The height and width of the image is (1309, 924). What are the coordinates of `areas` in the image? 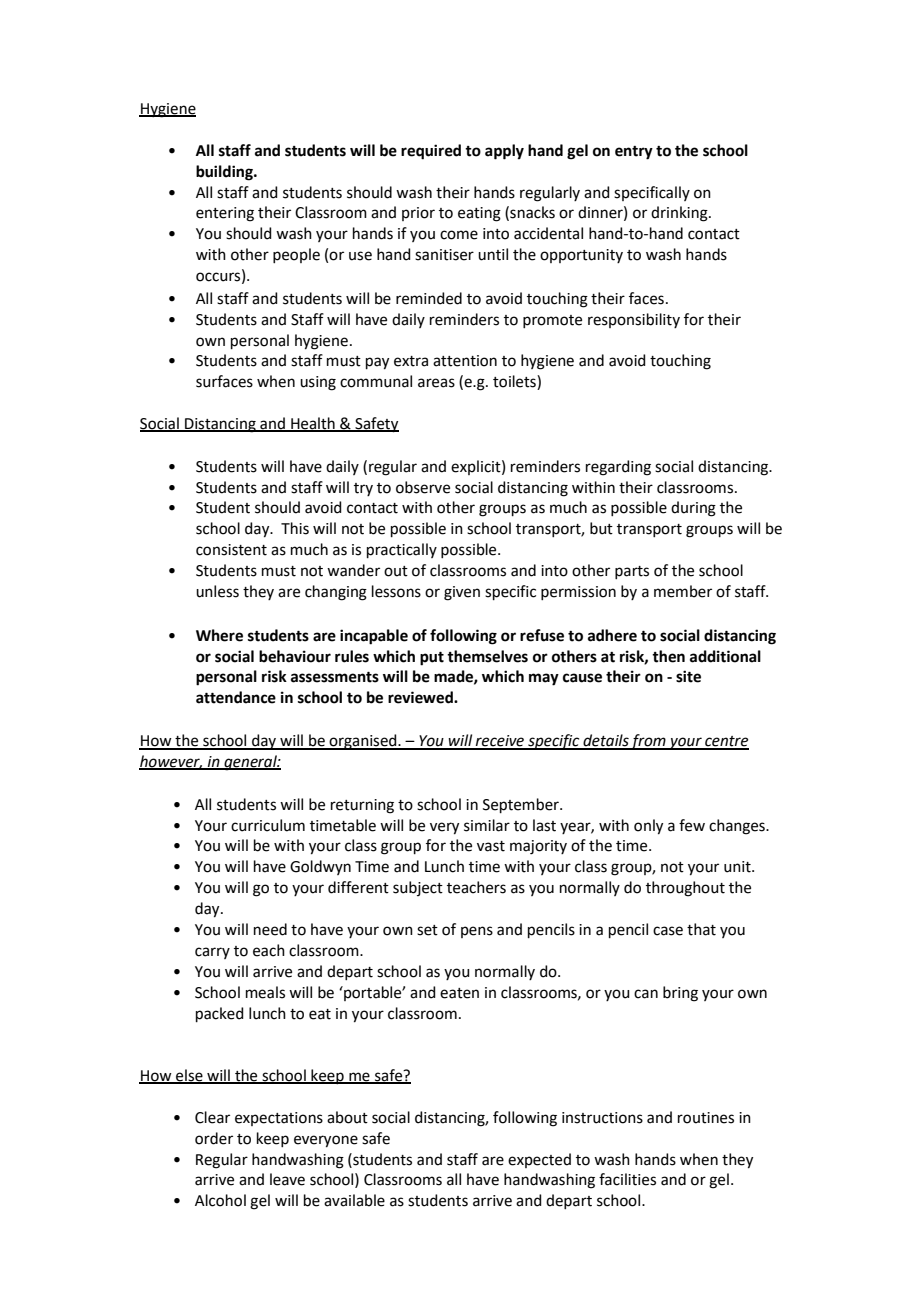 It's located at (436, 383).
